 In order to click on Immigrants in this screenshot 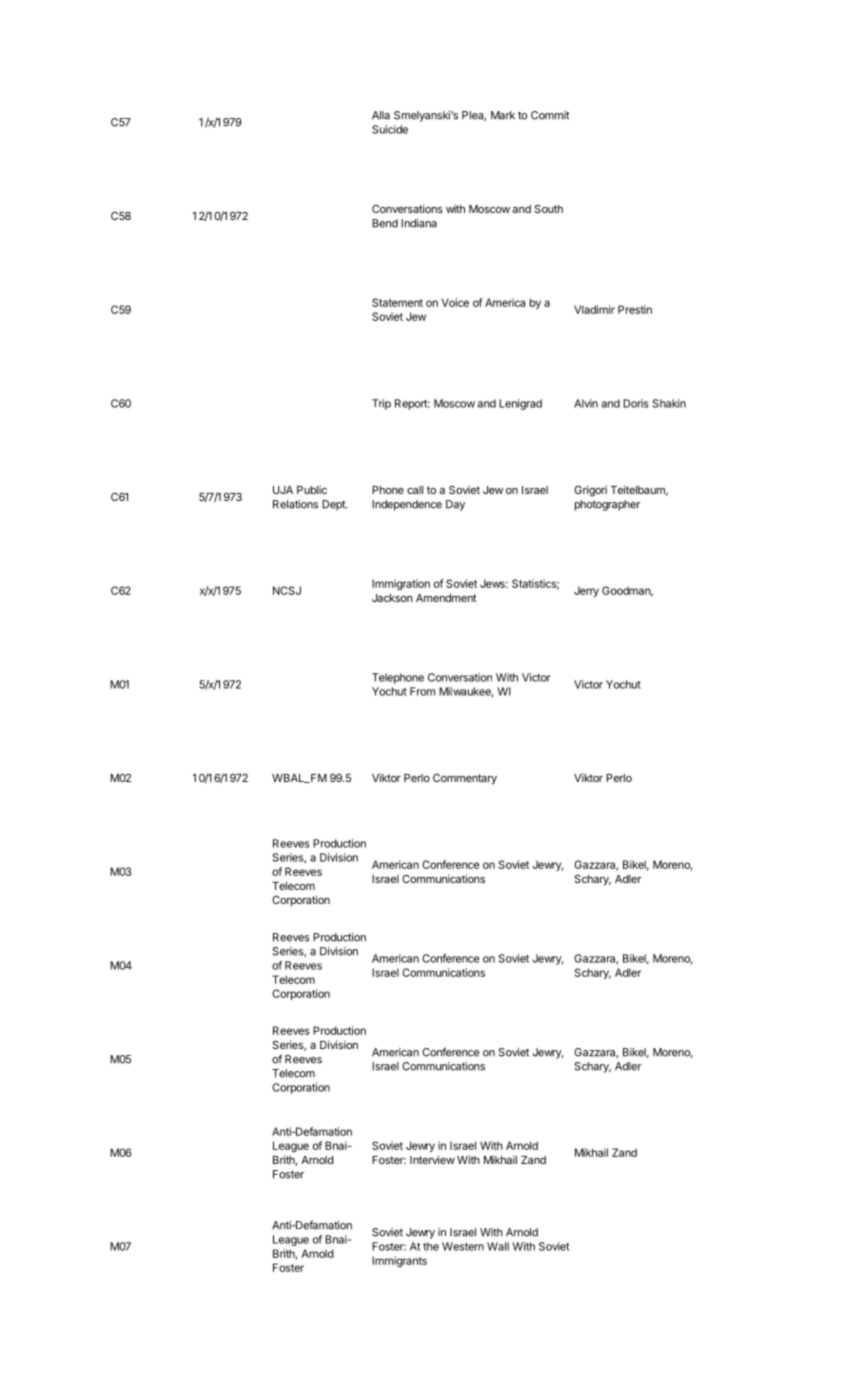, I will do `click(399, 1261)`.
